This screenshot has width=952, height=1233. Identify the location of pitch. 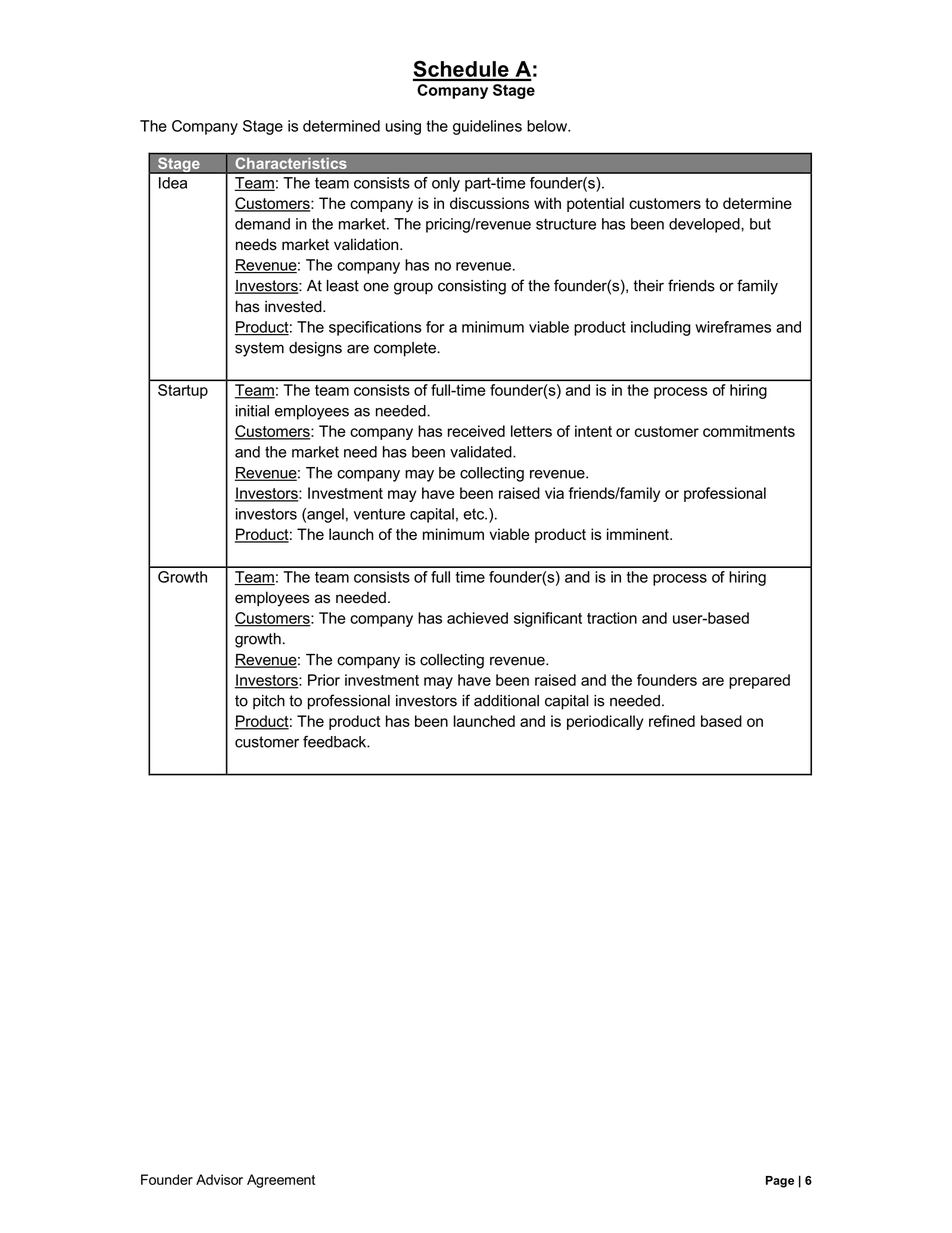
(269, 702).
